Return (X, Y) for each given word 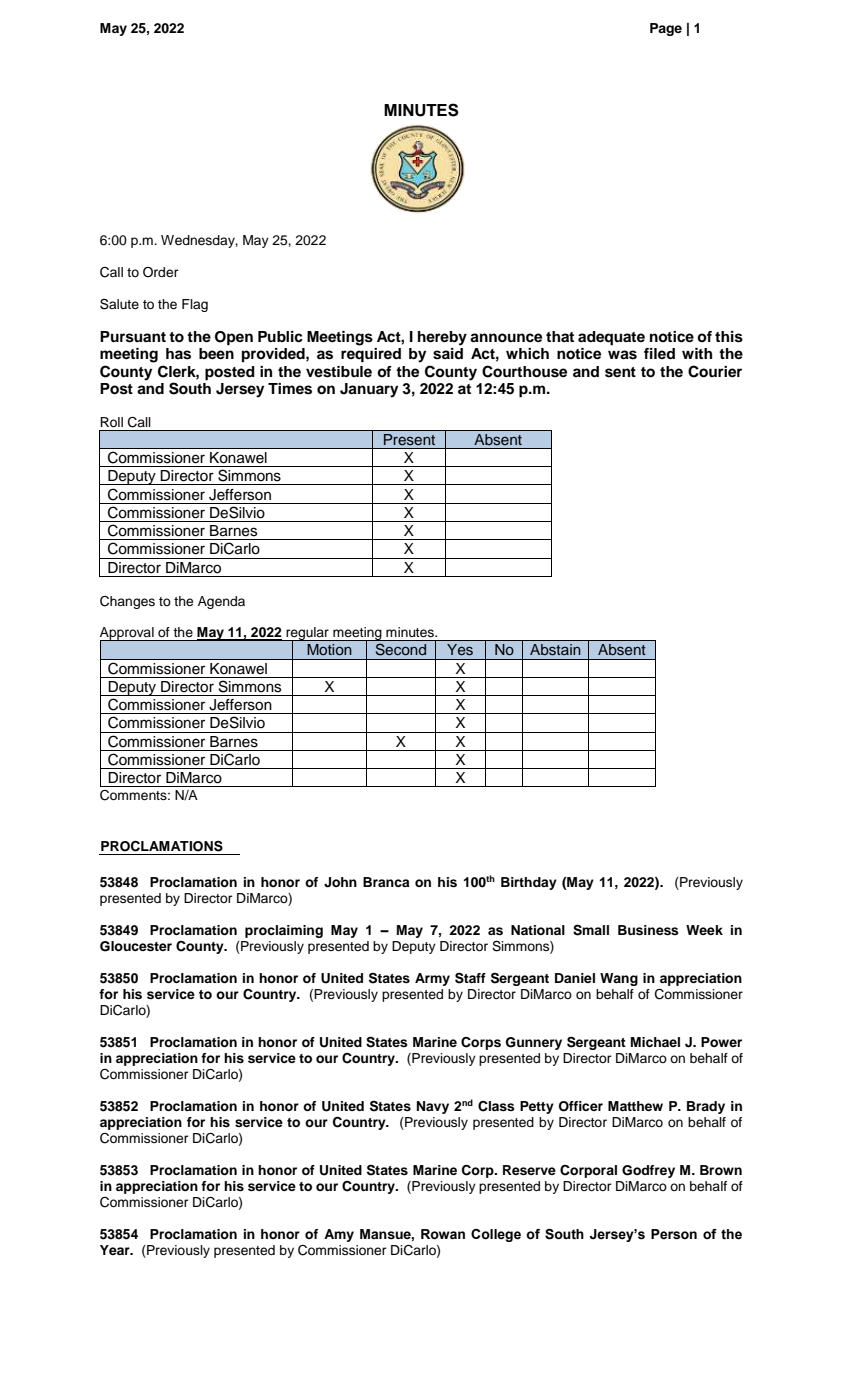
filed (659, 353)
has (178, 354)
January (369, 390)
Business (648, 930)
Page (666, 29)
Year (116, 1250)
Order (160, 272)
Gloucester (136, 946)
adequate (611, 338)
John (340, 882)
